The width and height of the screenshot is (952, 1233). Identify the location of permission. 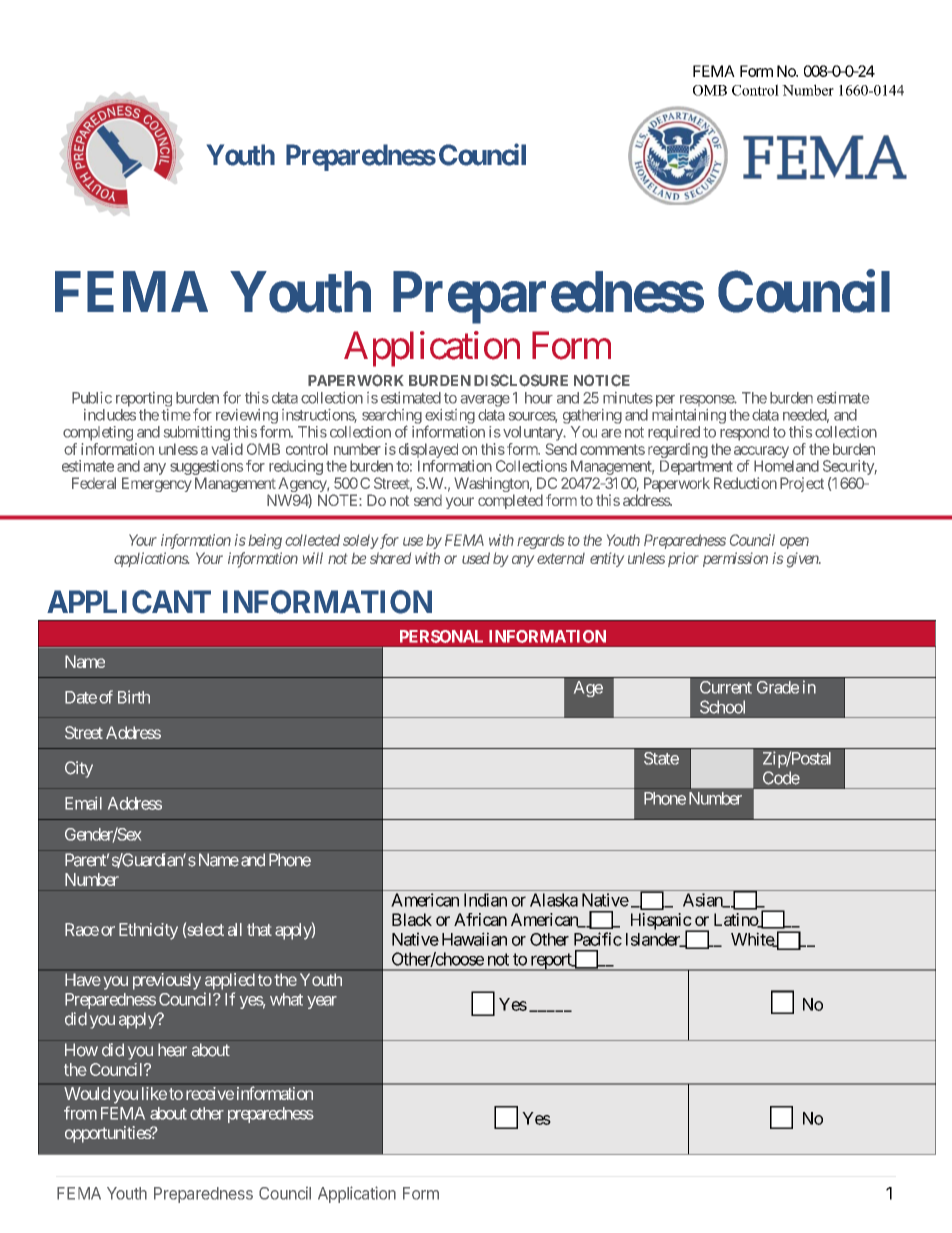
(735, 559).
